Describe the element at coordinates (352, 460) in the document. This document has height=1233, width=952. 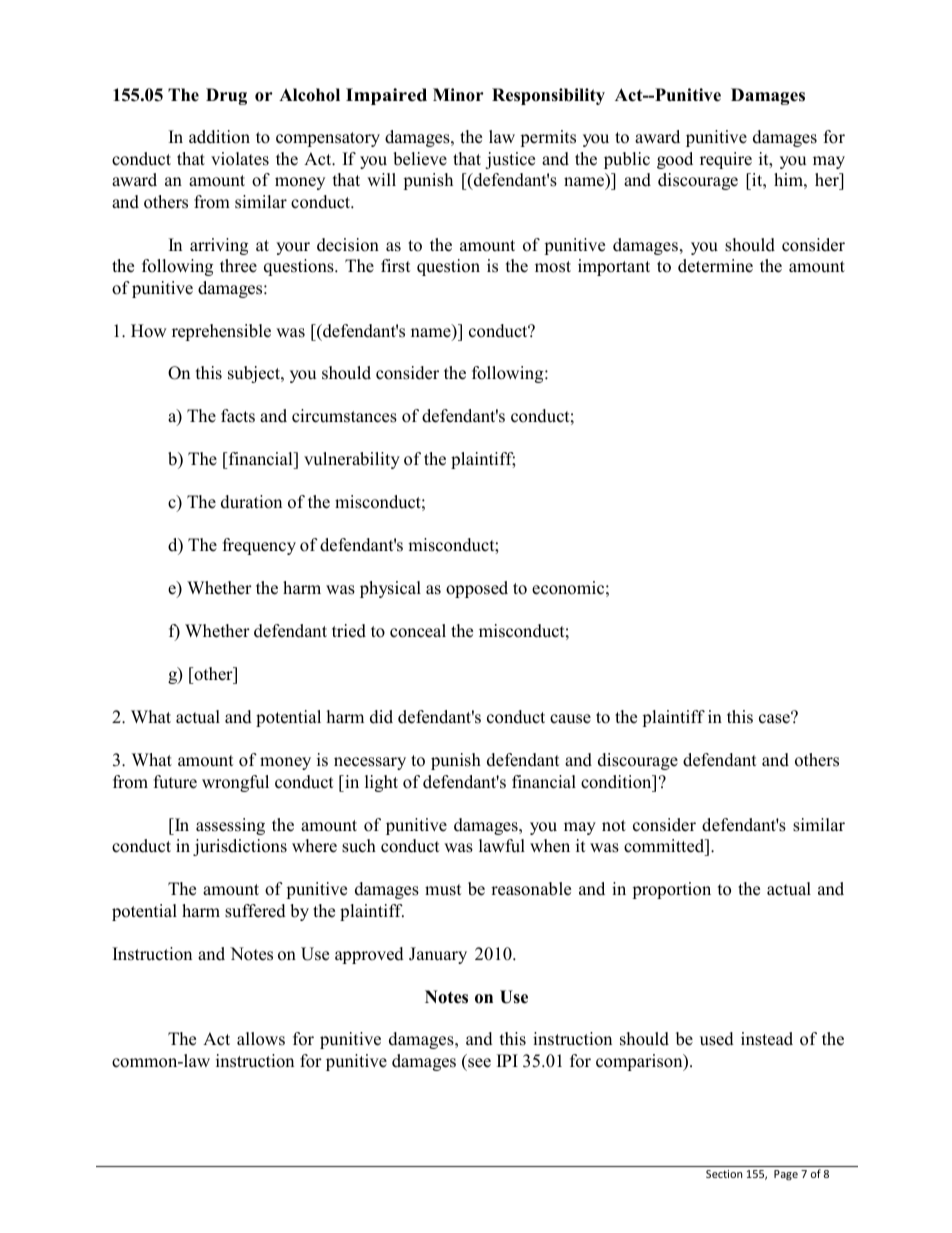
I see `vulnerability` at that location.
